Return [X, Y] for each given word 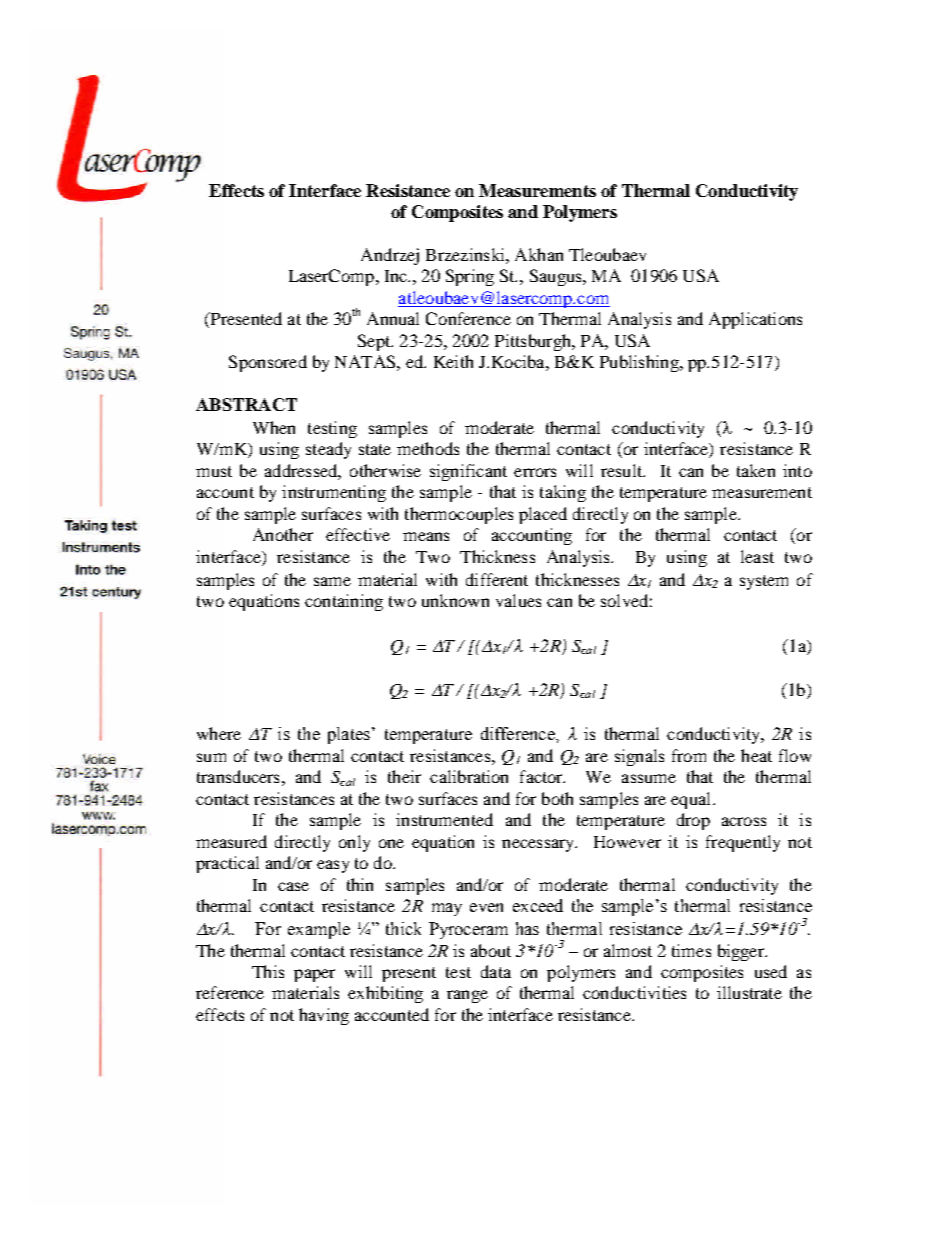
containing [344, 602]
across [744, 821]
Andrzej [390, 256]
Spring [470, 277]
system [764, 582]
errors [535, 472]
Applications [755, 320]
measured [231, 841]
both [557, 798]
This [268, 971]
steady [328, 450]
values [518, 600]
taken [756, 470]
